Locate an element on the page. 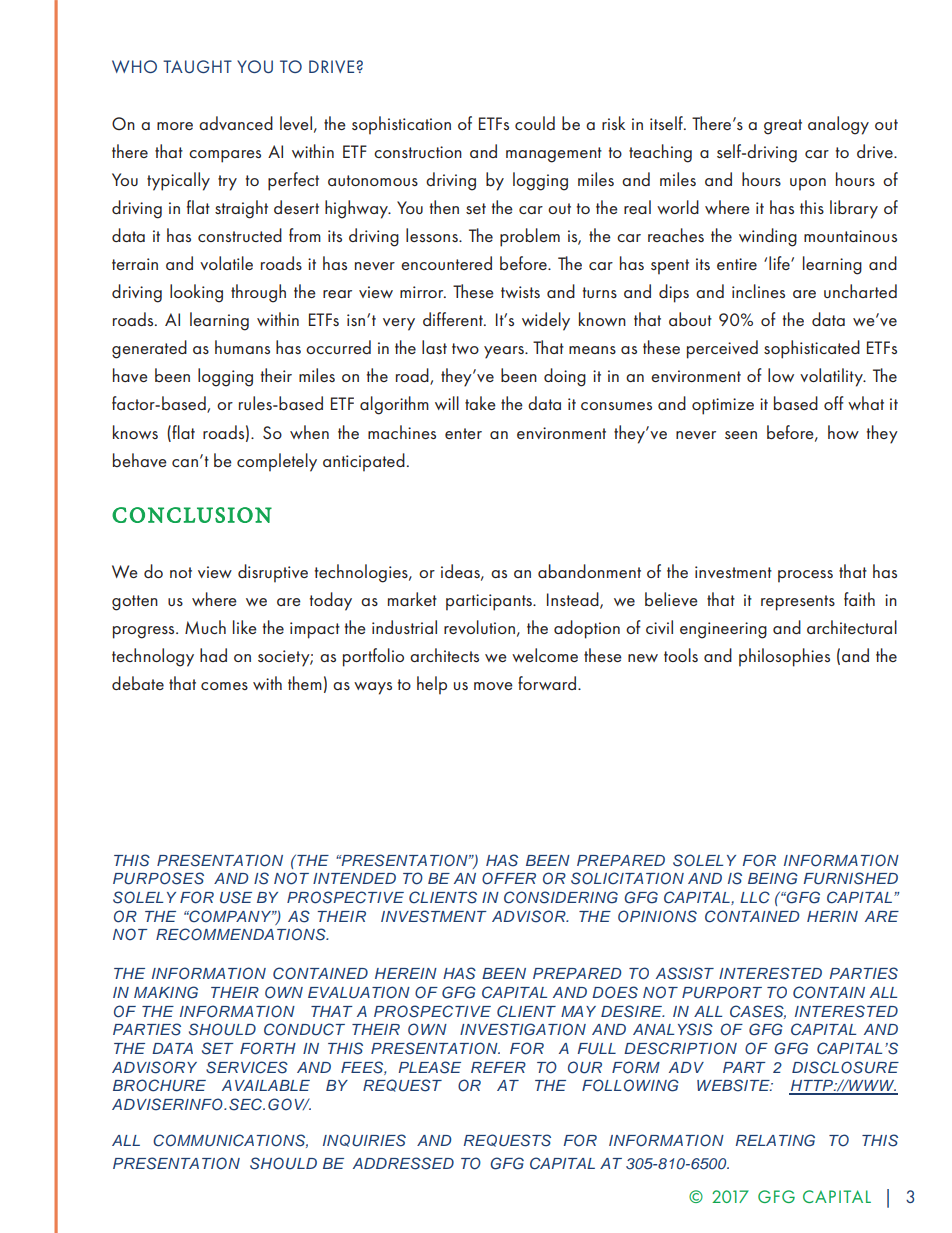 The width and height of the document is (952, 1233). OFFER is located at coordinates (509, 878).
